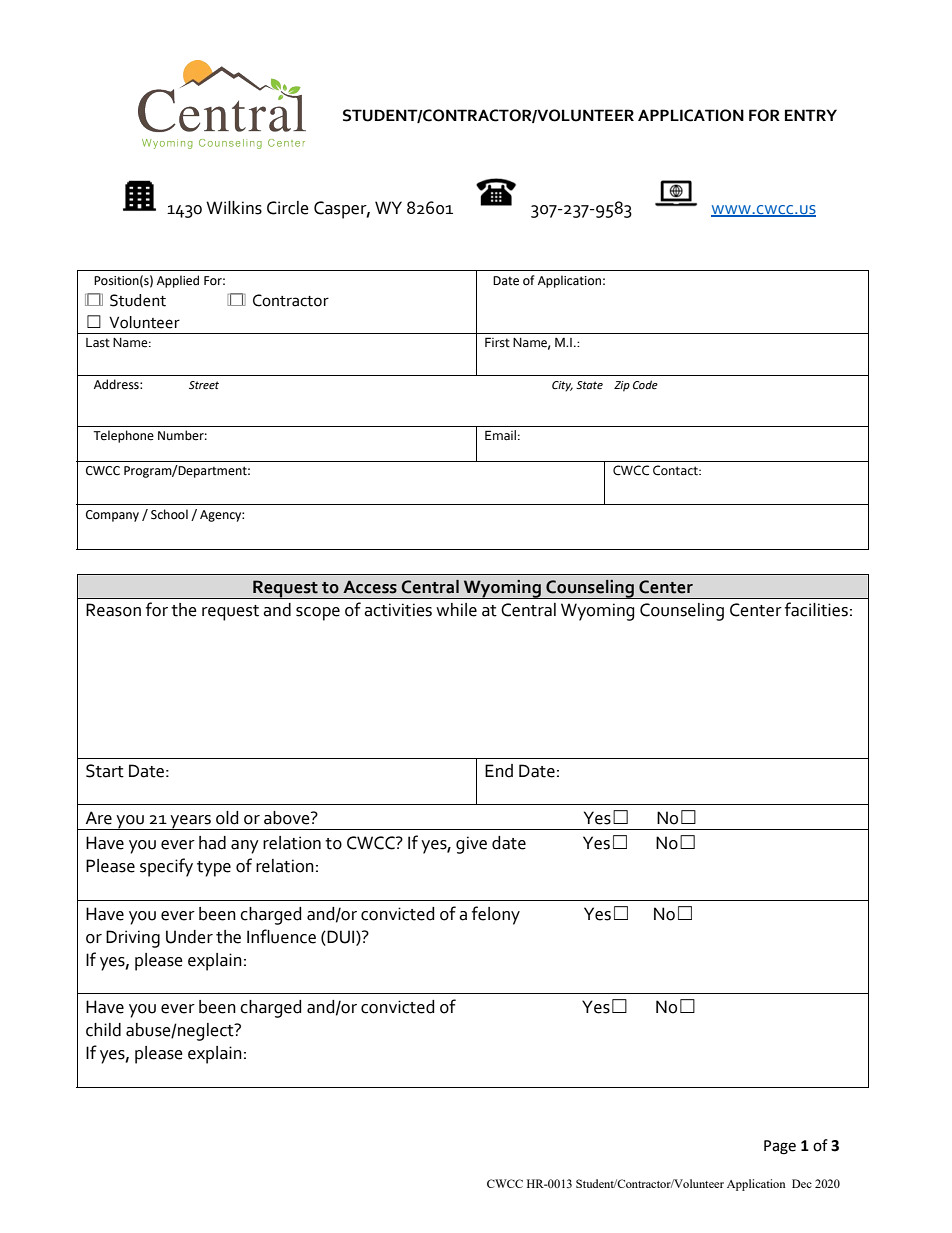  What do you see at coordinates (190, 822) in the page?
I see `years` at bounding box center [190, 822].
